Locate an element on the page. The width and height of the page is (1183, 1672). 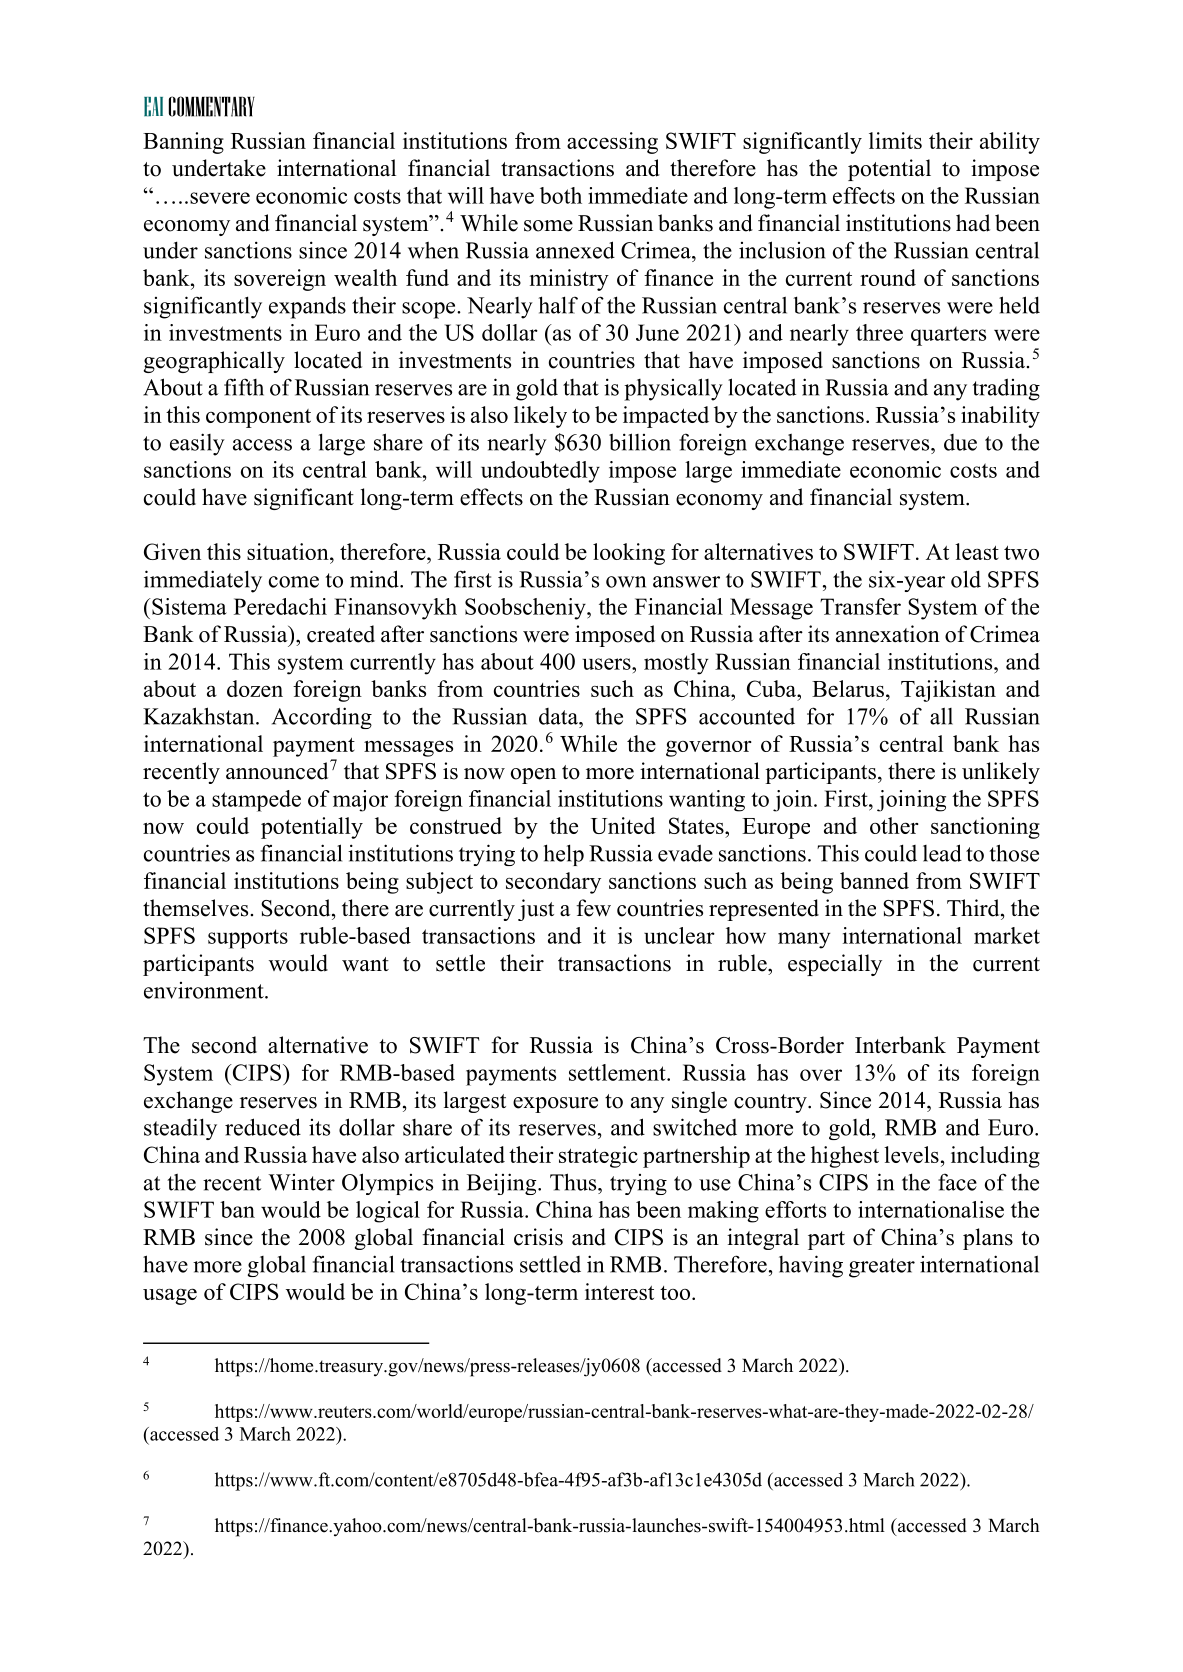
usage is located at coordinates (170, 1296).
